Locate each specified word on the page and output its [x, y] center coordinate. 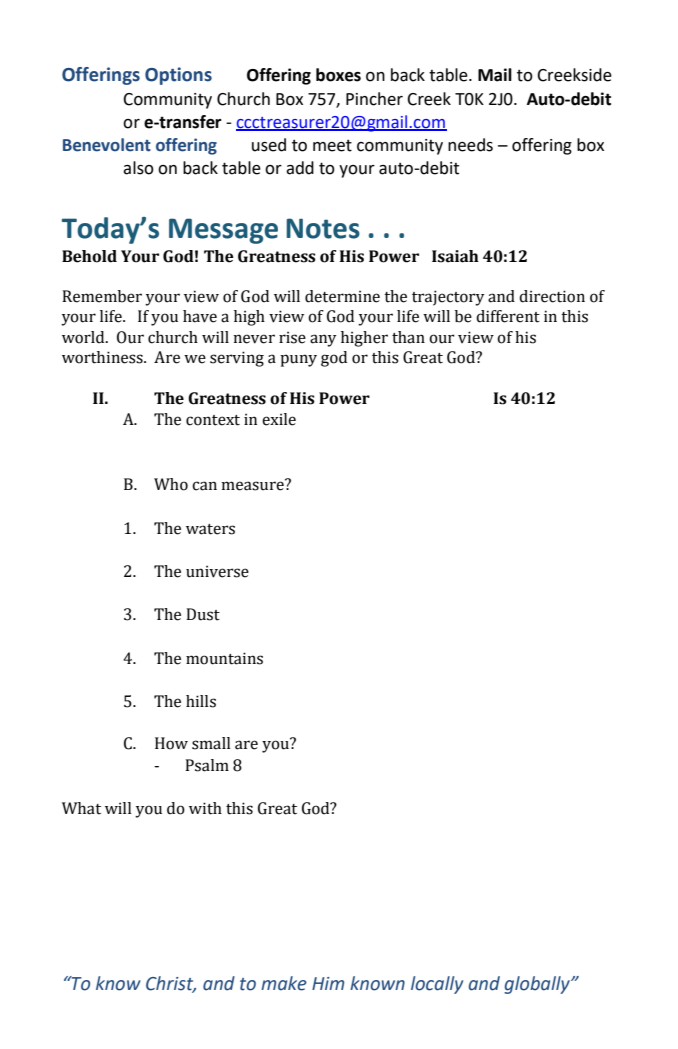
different [508, 316]
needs [470, 145]
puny [298, 360]
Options [178, 76]
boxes [338, 75]
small [211, 743]
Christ [171, 984]
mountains [224, 658]
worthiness [103, 357]
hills [201, 701]
